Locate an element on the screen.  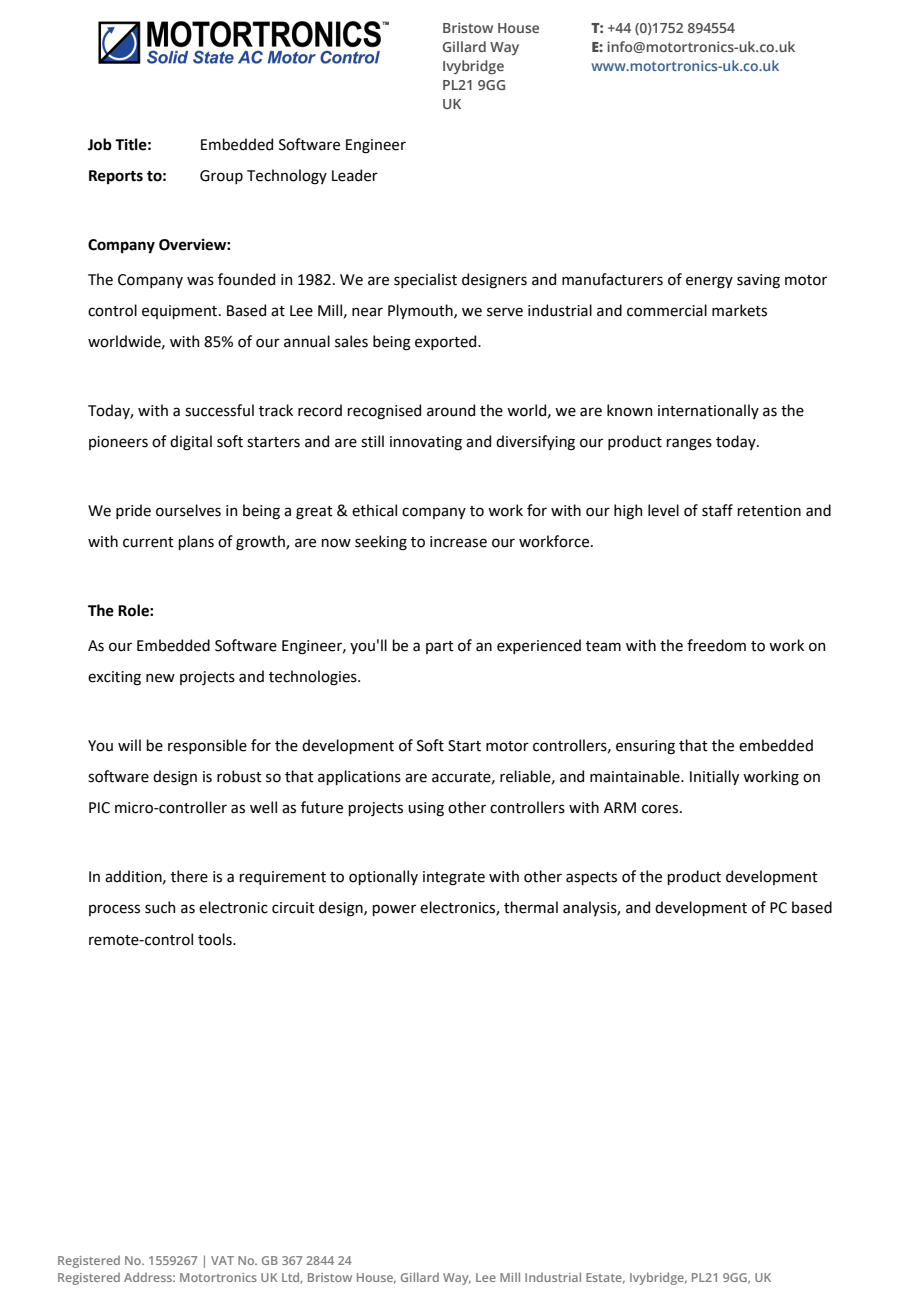
exported is located at coordinates (447, 342).
